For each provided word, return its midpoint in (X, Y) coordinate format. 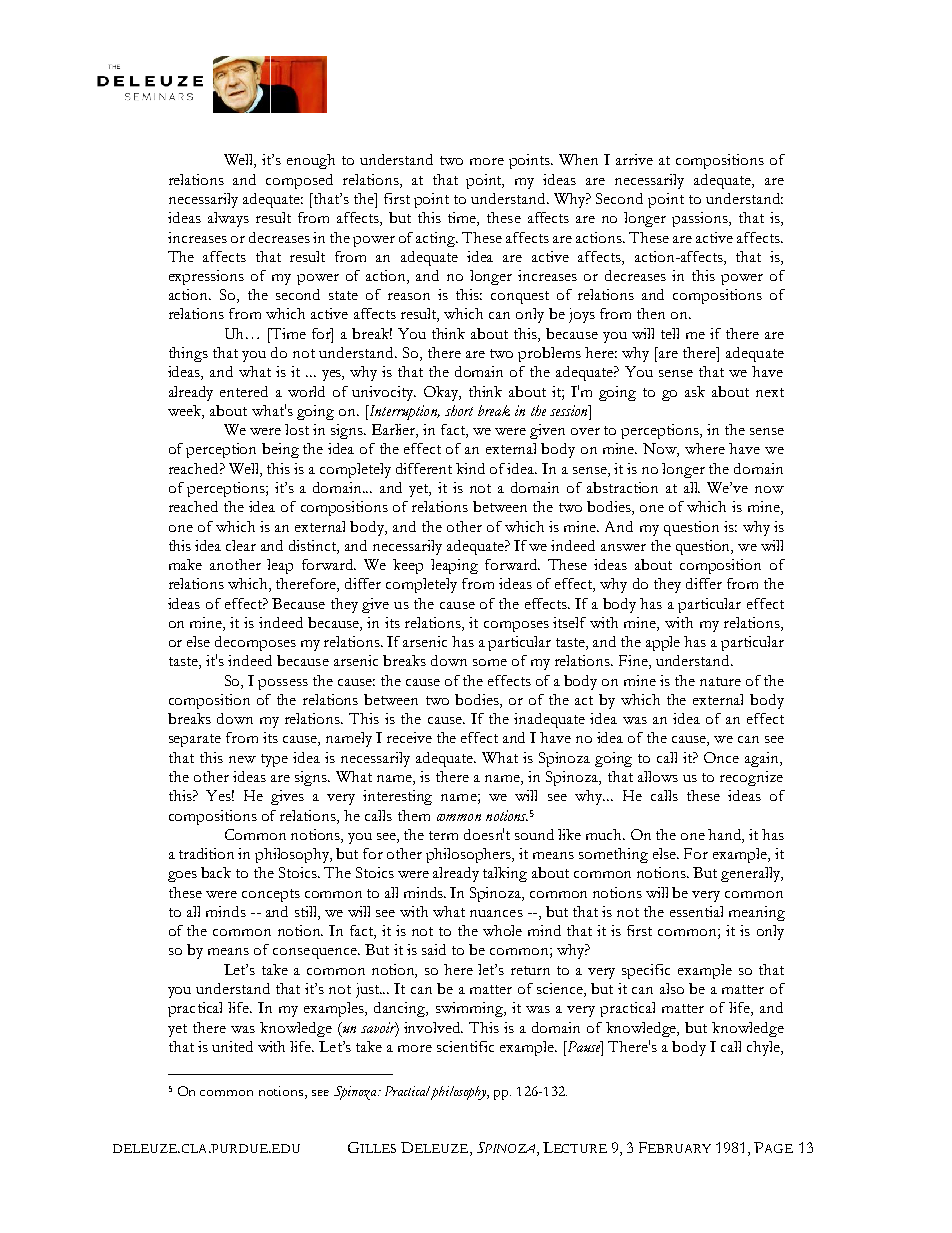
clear (241, 545)
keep (408, 566)
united (232, 1046)
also (672, 988)
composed (299, 181)
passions (701, 219)
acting (437, 239)
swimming (471, 1009)
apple (663, 643)
